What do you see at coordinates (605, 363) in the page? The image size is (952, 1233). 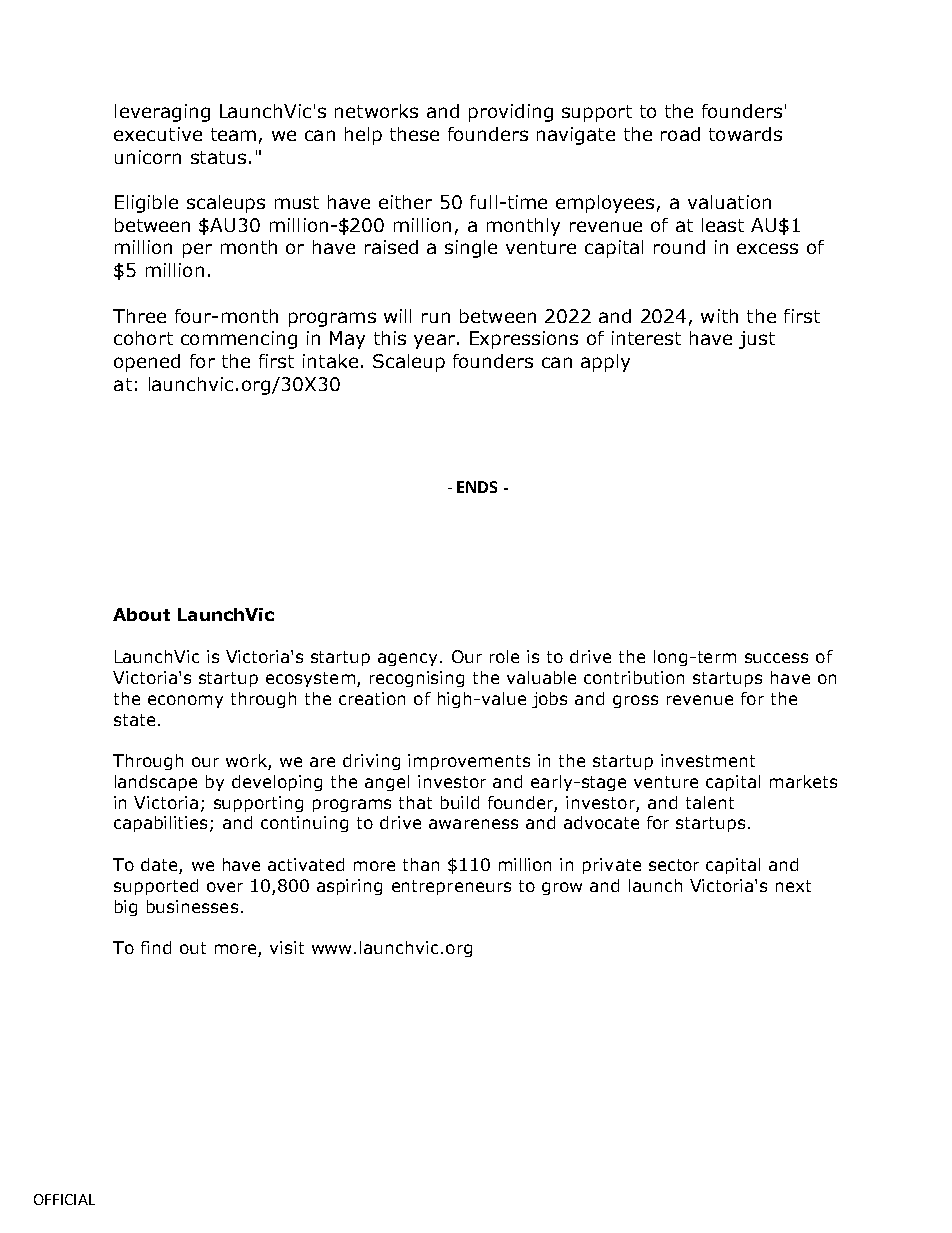 I see `apply` at bounding box center [605, 363].
